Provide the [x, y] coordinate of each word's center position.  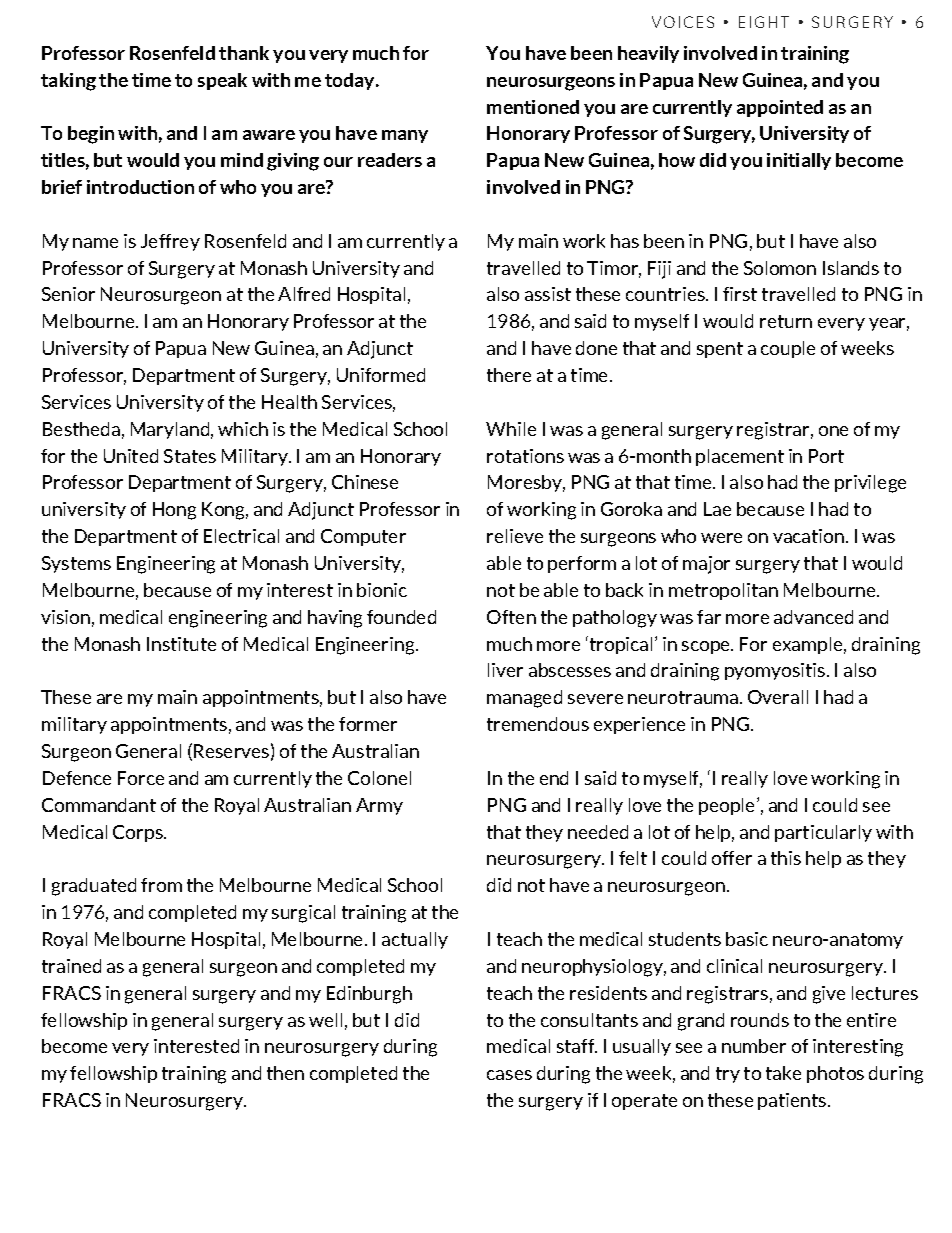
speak [222, 81]
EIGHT [764, 22]
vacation [808, 536]
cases [509, 1075]
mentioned [533, 107]
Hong [174, 511]
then [285, 1073]
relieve [515, 536]
